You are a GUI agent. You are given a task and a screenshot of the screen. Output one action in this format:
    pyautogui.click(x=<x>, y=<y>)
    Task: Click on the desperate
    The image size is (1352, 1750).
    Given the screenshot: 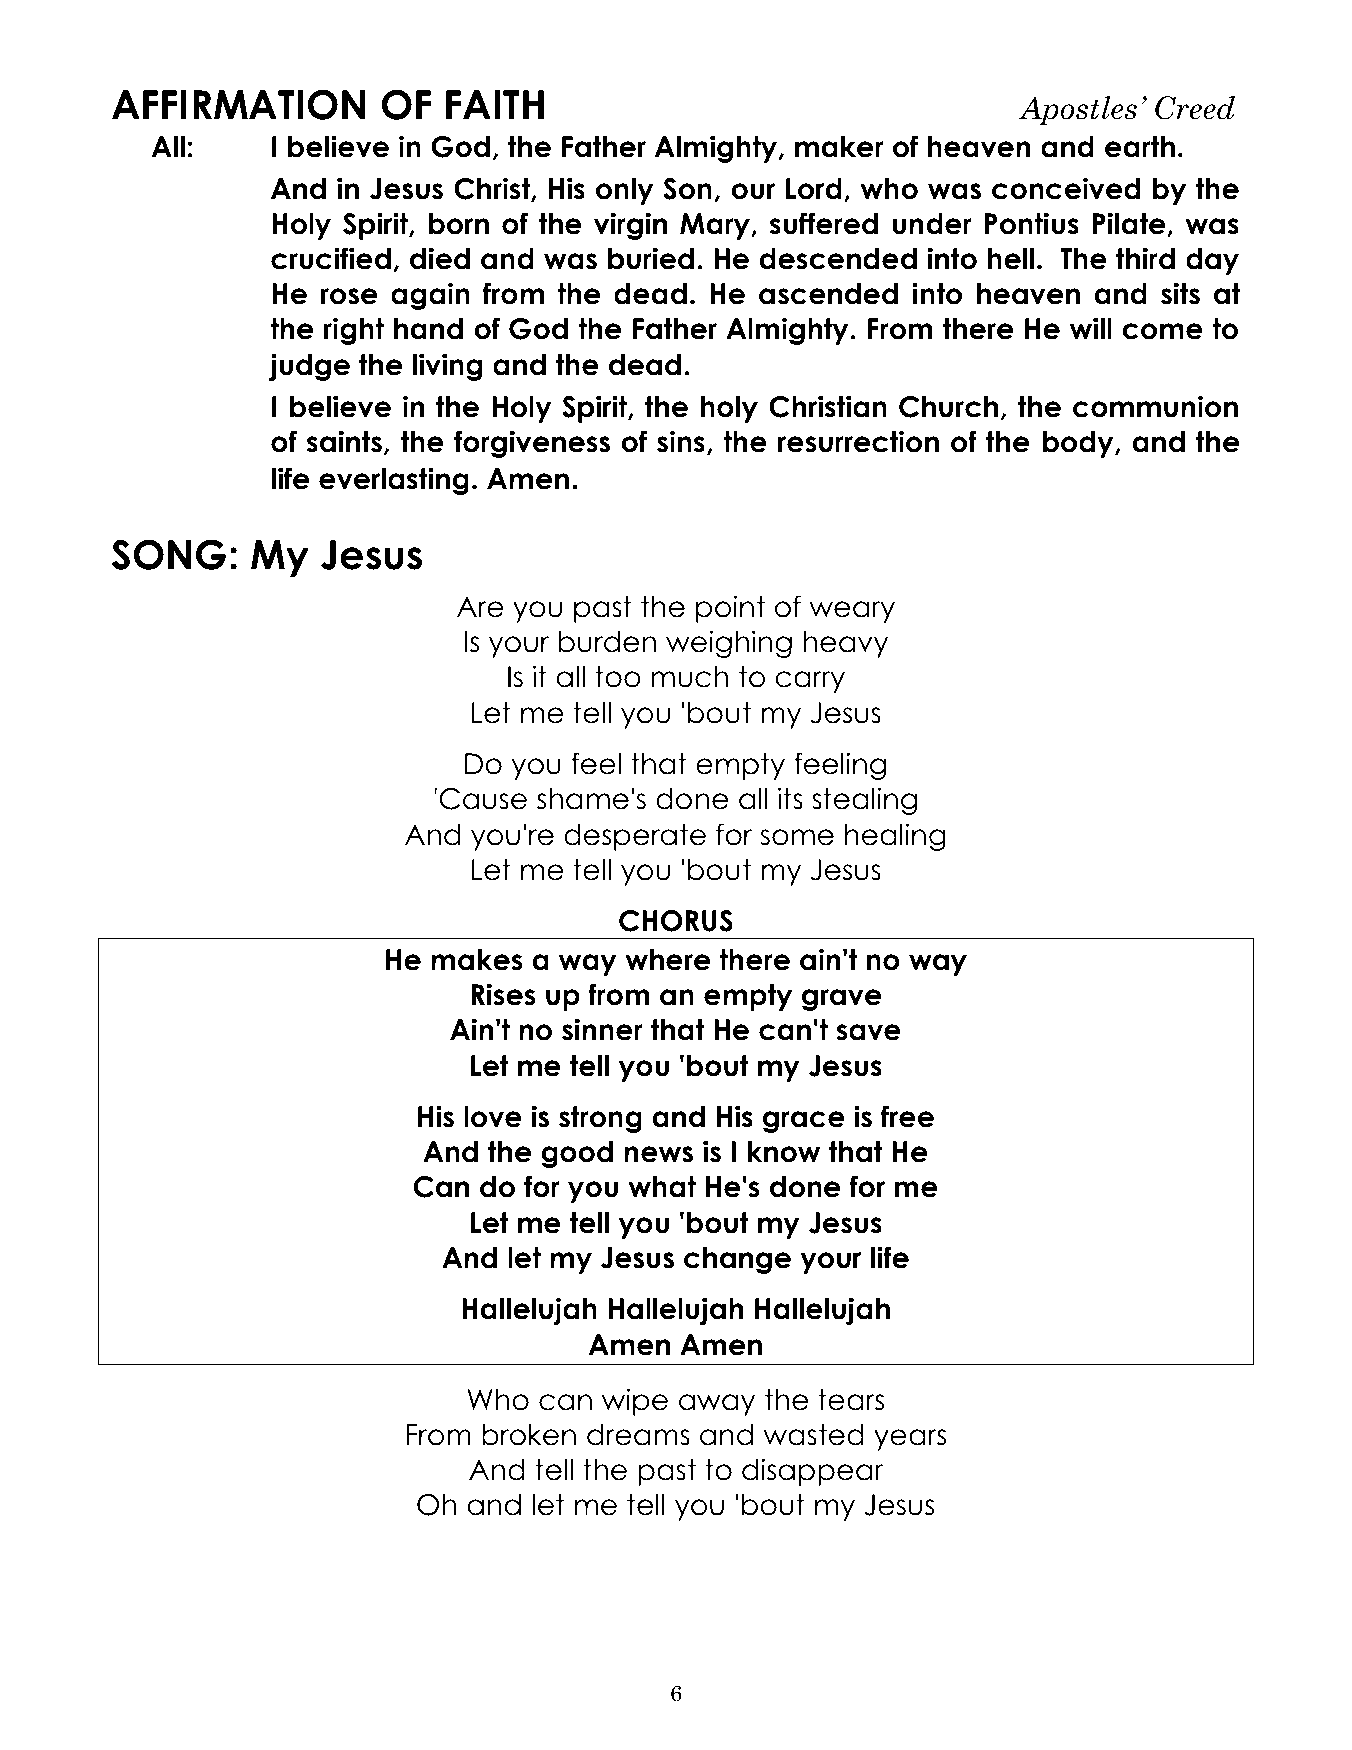 What is the action you would take?
    pyautogui.click(x=635, y=837)
